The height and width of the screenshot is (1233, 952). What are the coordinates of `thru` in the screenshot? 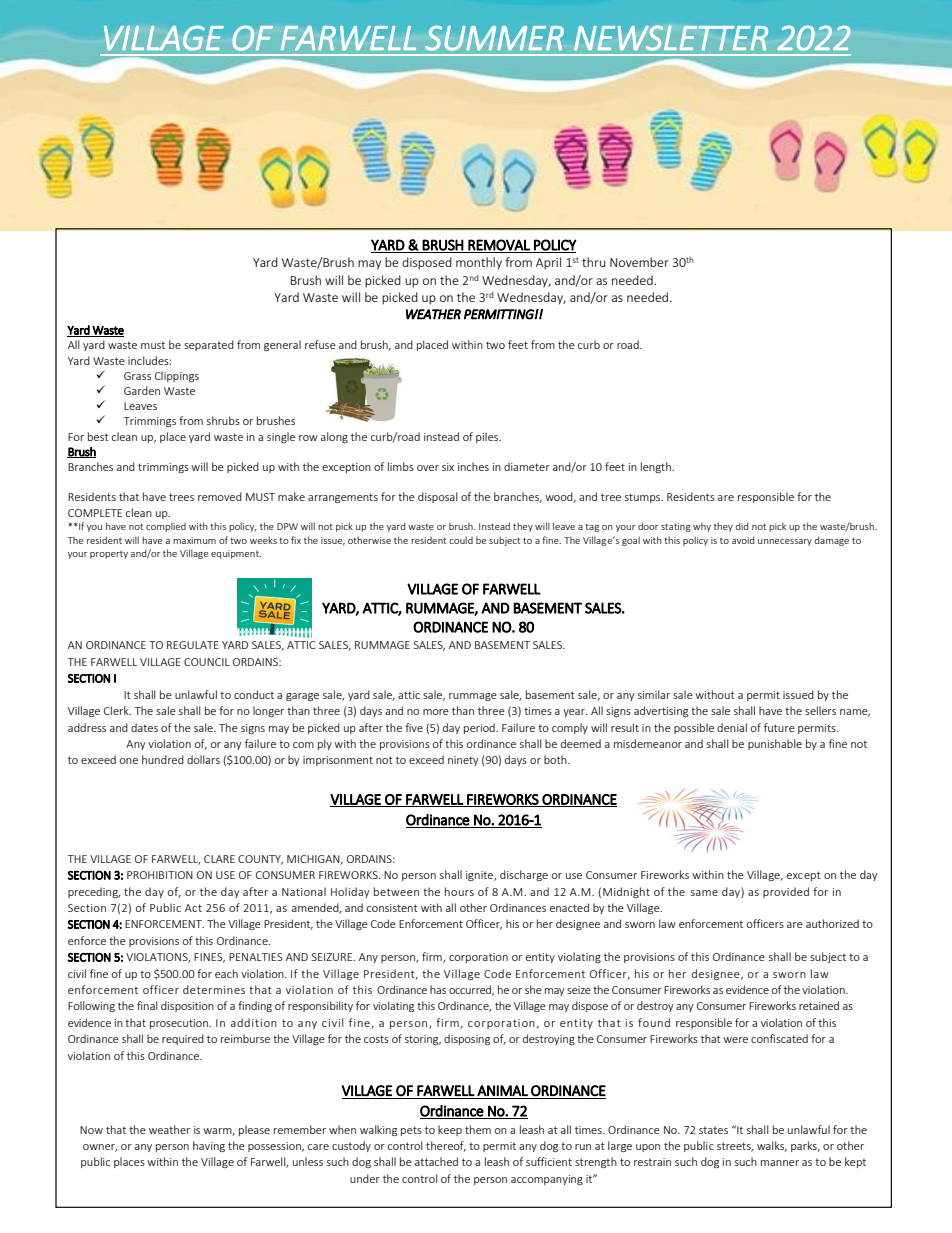 It's located at (594, 262).
